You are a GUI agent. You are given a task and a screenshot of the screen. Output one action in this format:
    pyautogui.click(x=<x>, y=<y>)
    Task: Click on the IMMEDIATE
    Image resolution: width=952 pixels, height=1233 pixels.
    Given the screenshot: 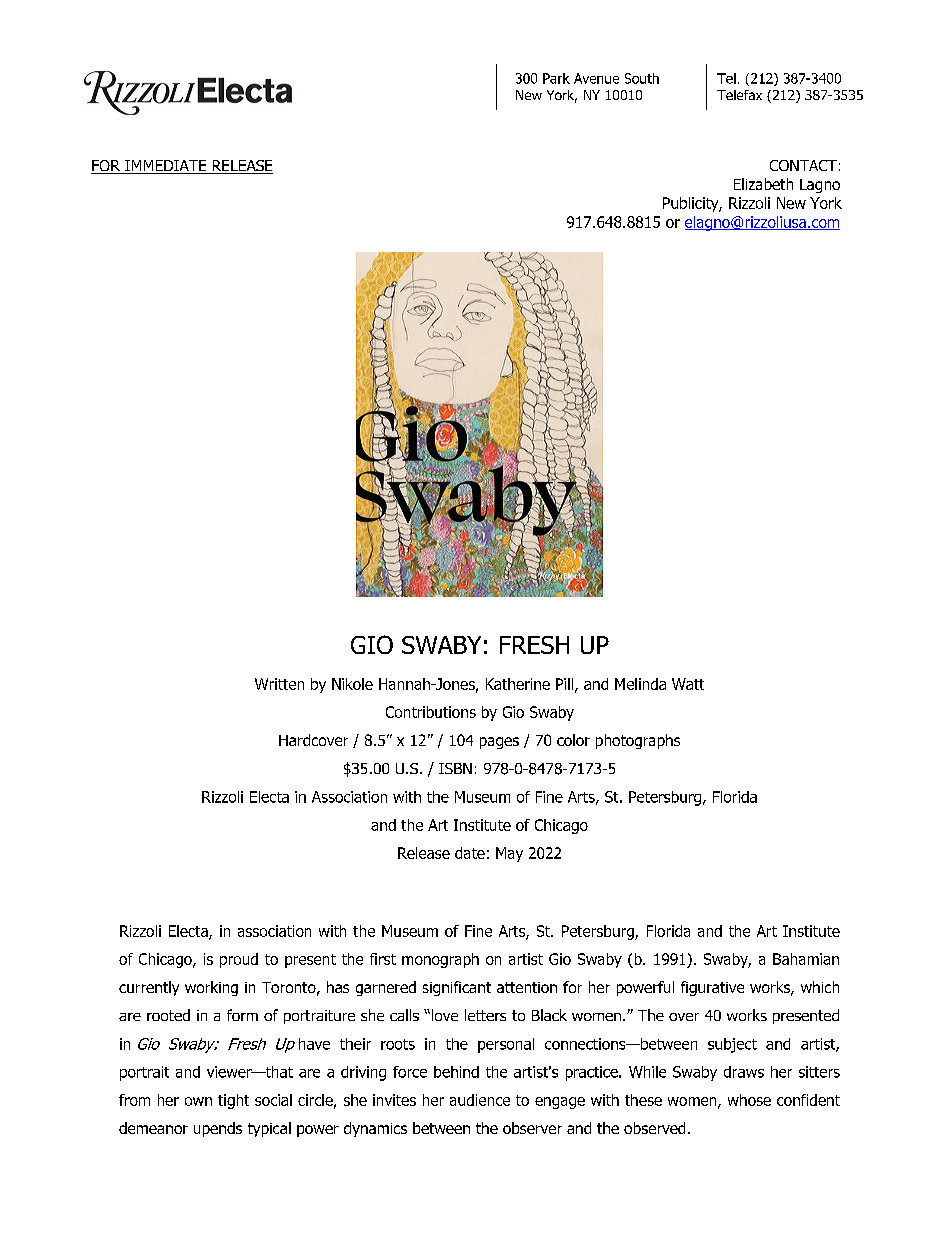 What is the action you would take?
    pyautogui.click(x=166, y=167)
